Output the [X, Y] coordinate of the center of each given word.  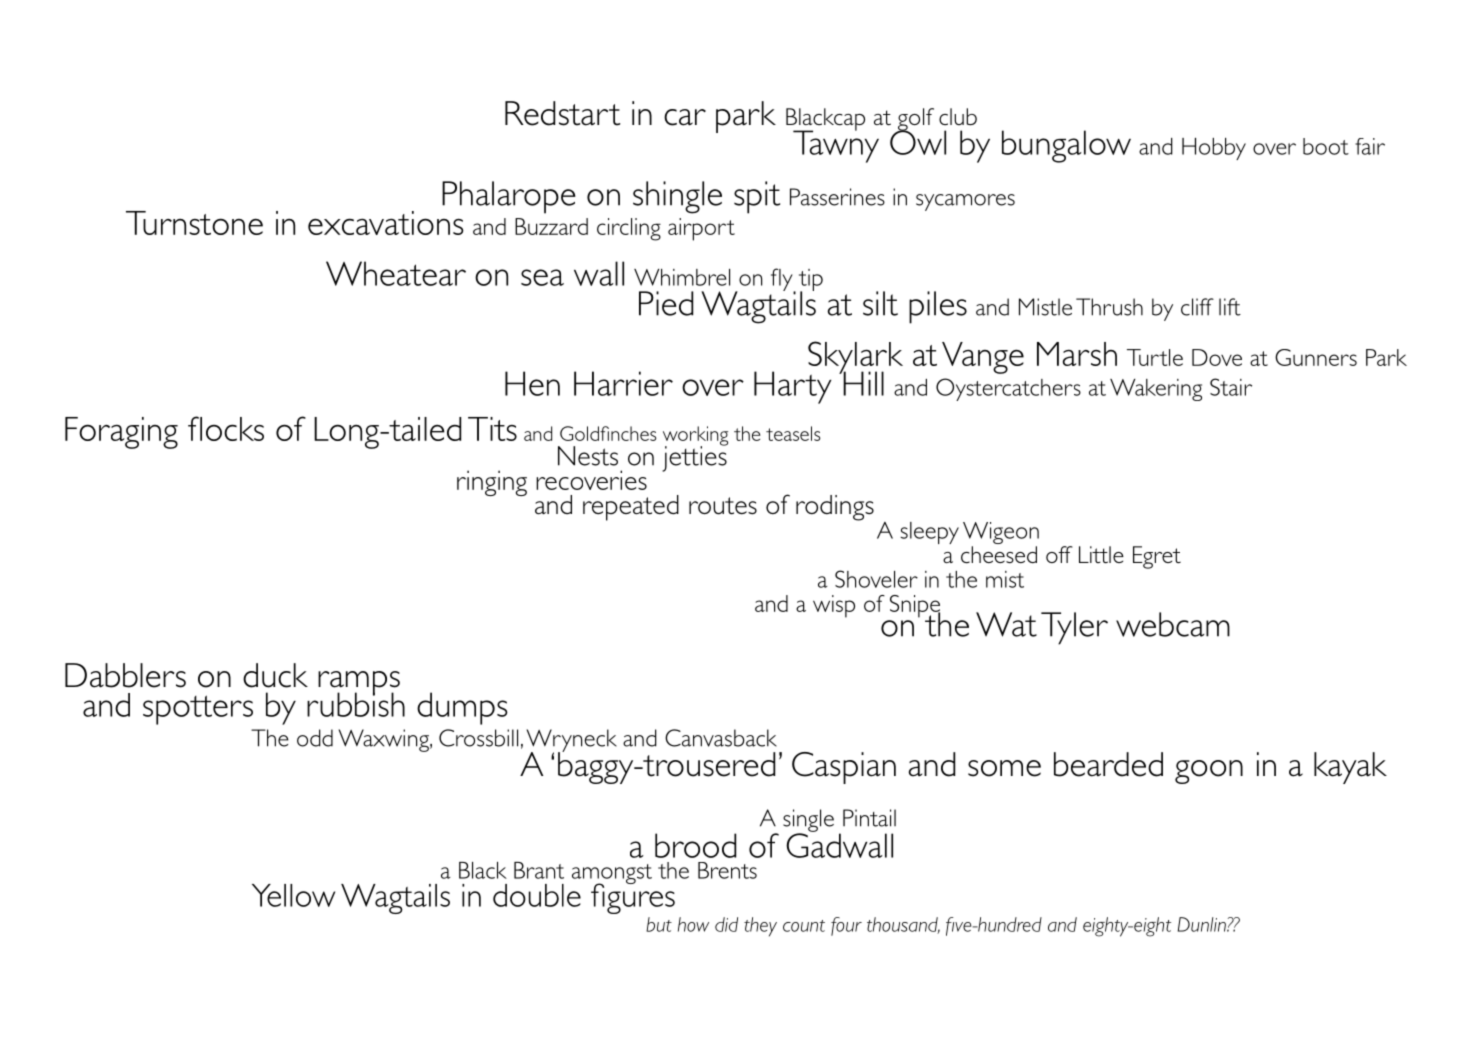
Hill [862, 382]
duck [275, 675]
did [726, 924]
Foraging [121, 433]
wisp [834, 606]
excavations [386, 223]
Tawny [836, 145]
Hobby [1214, 149]
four [846, 926]
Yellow [293, 895]
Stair [1231, 387]
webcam [1173, 624]
